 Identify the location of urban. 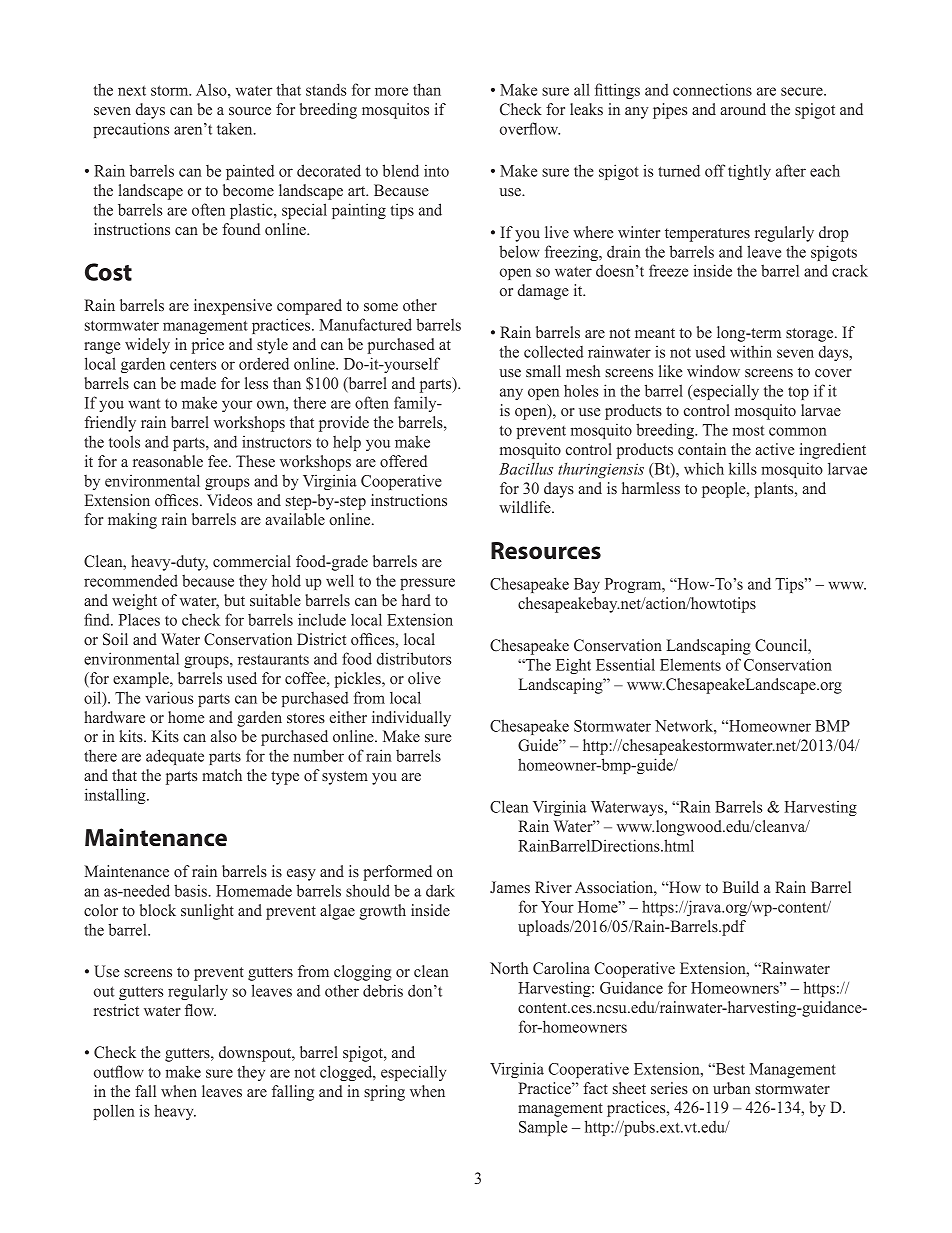
(731, 1088).
